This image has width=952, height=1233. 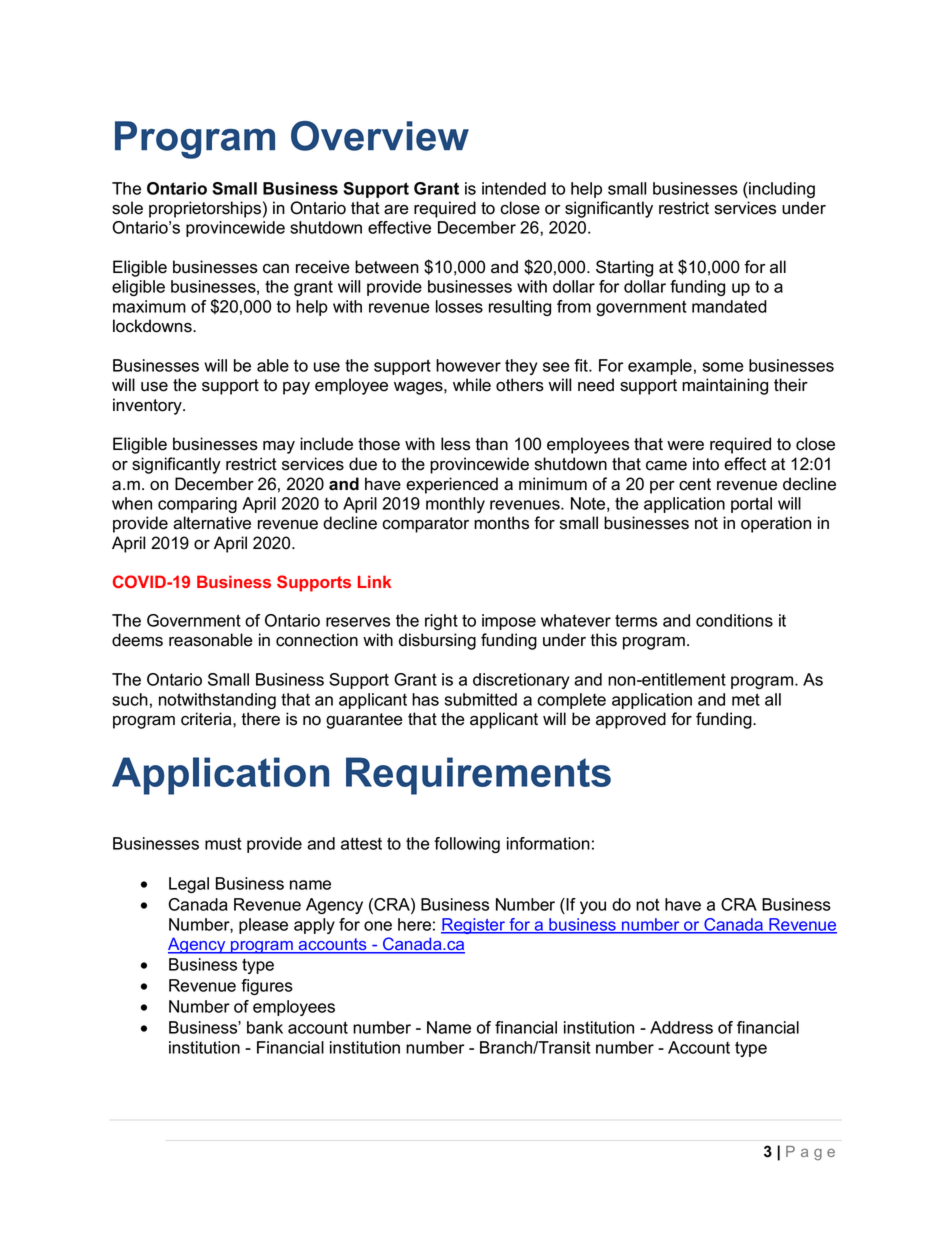 I want to click on Address, so click(x=681, y=1027).
